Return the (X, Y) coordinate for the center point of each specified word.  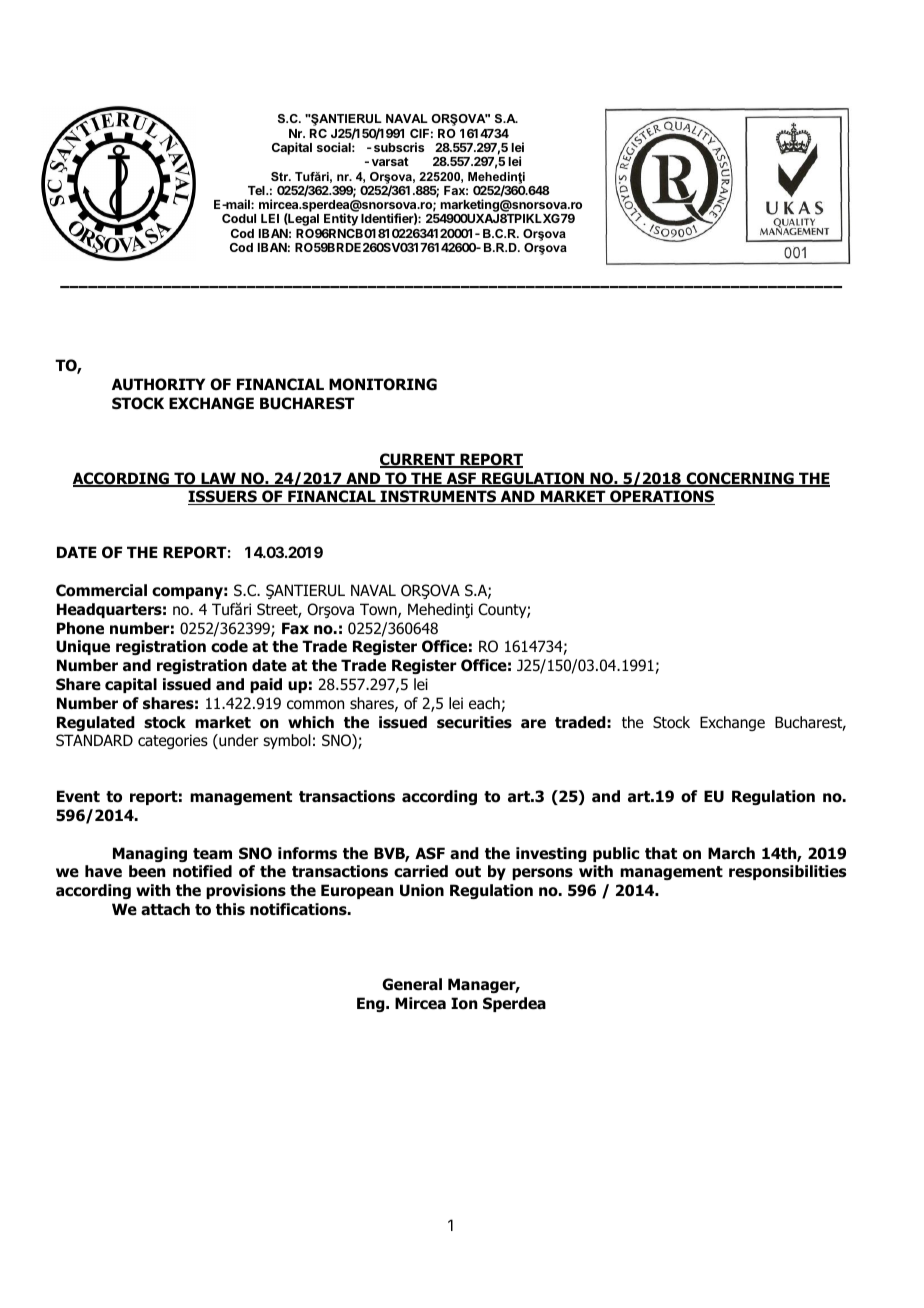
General (412, 984)
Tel (257, 190)
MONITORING (383, 384)
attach (165, 909)
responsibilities (787, 872)
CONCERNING (740, 479)
